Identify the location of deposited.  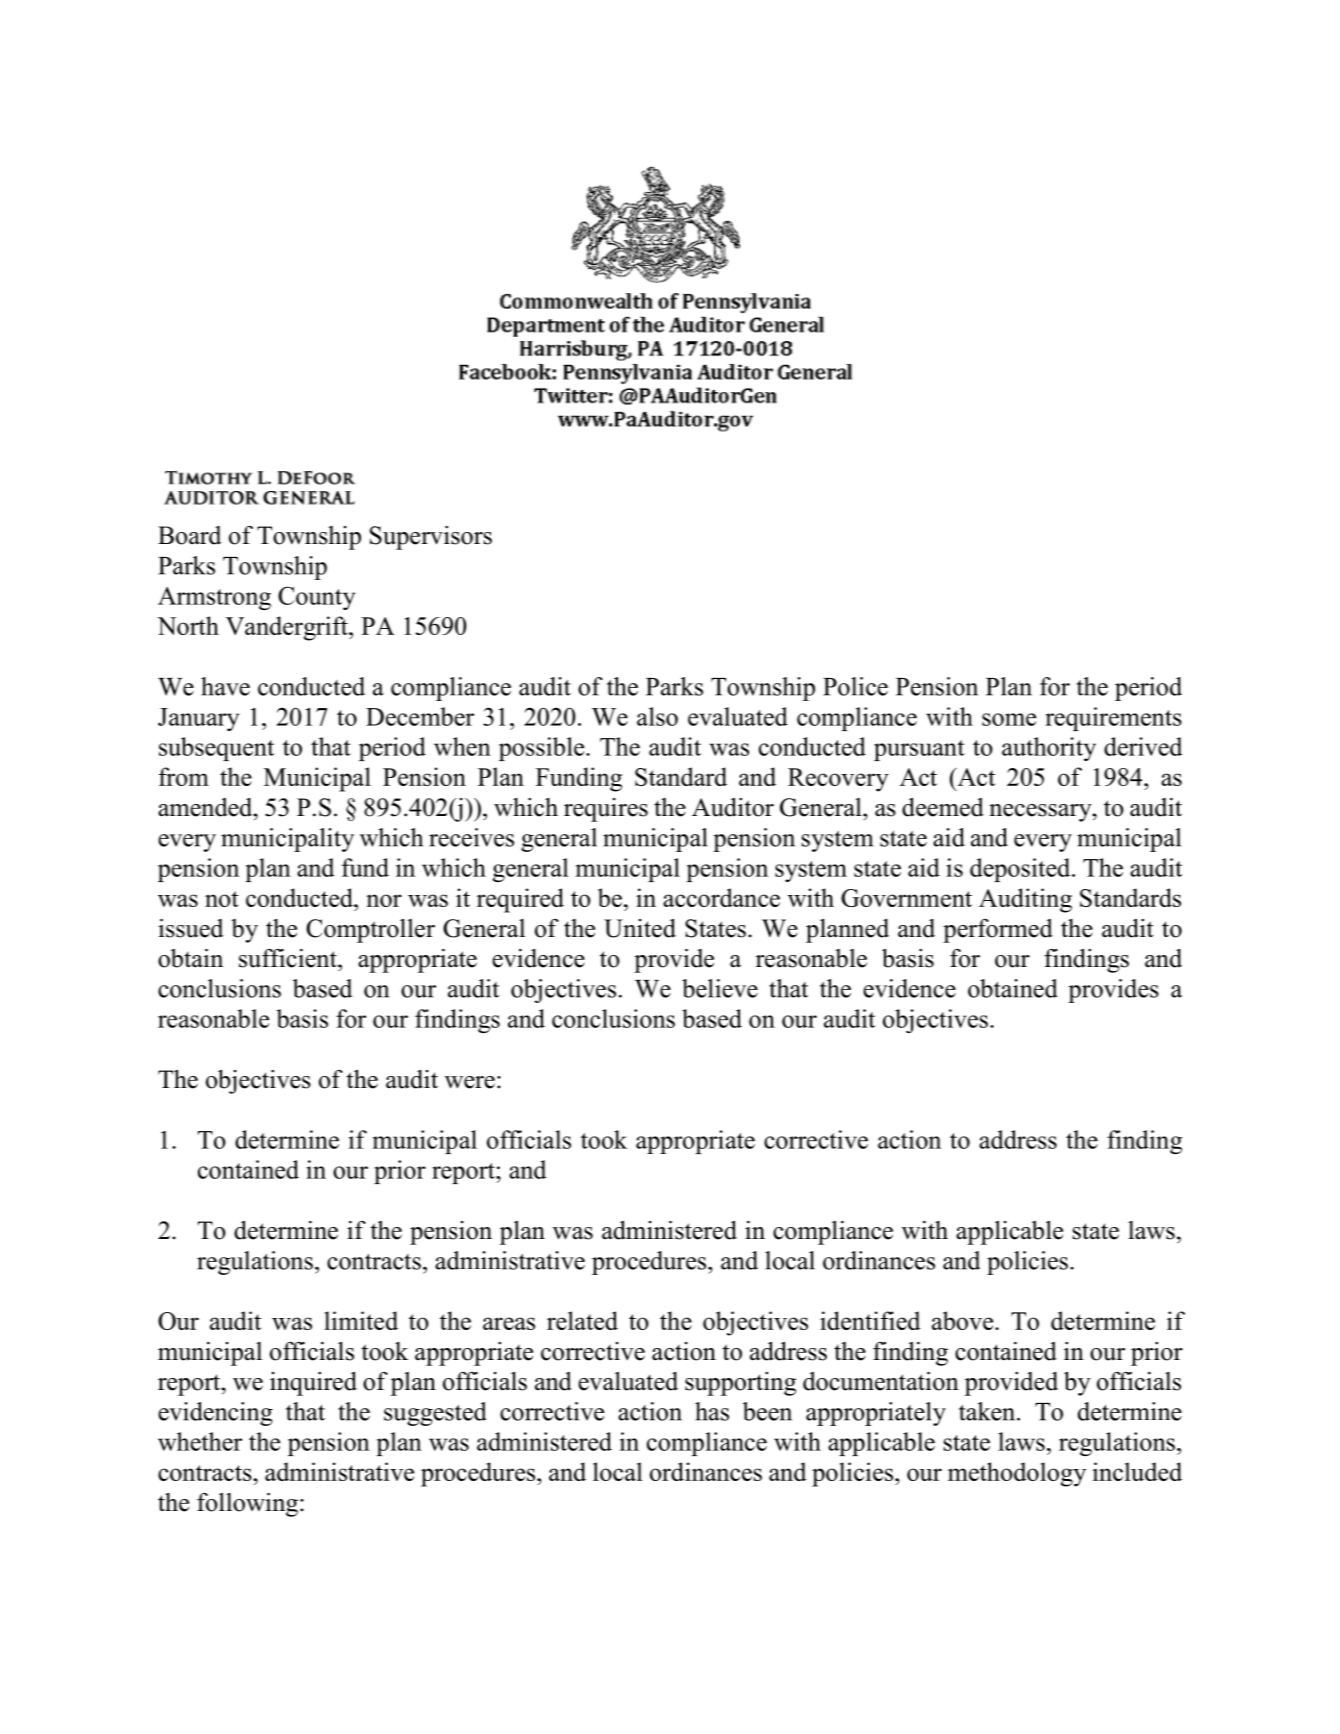
(1021, 870).
